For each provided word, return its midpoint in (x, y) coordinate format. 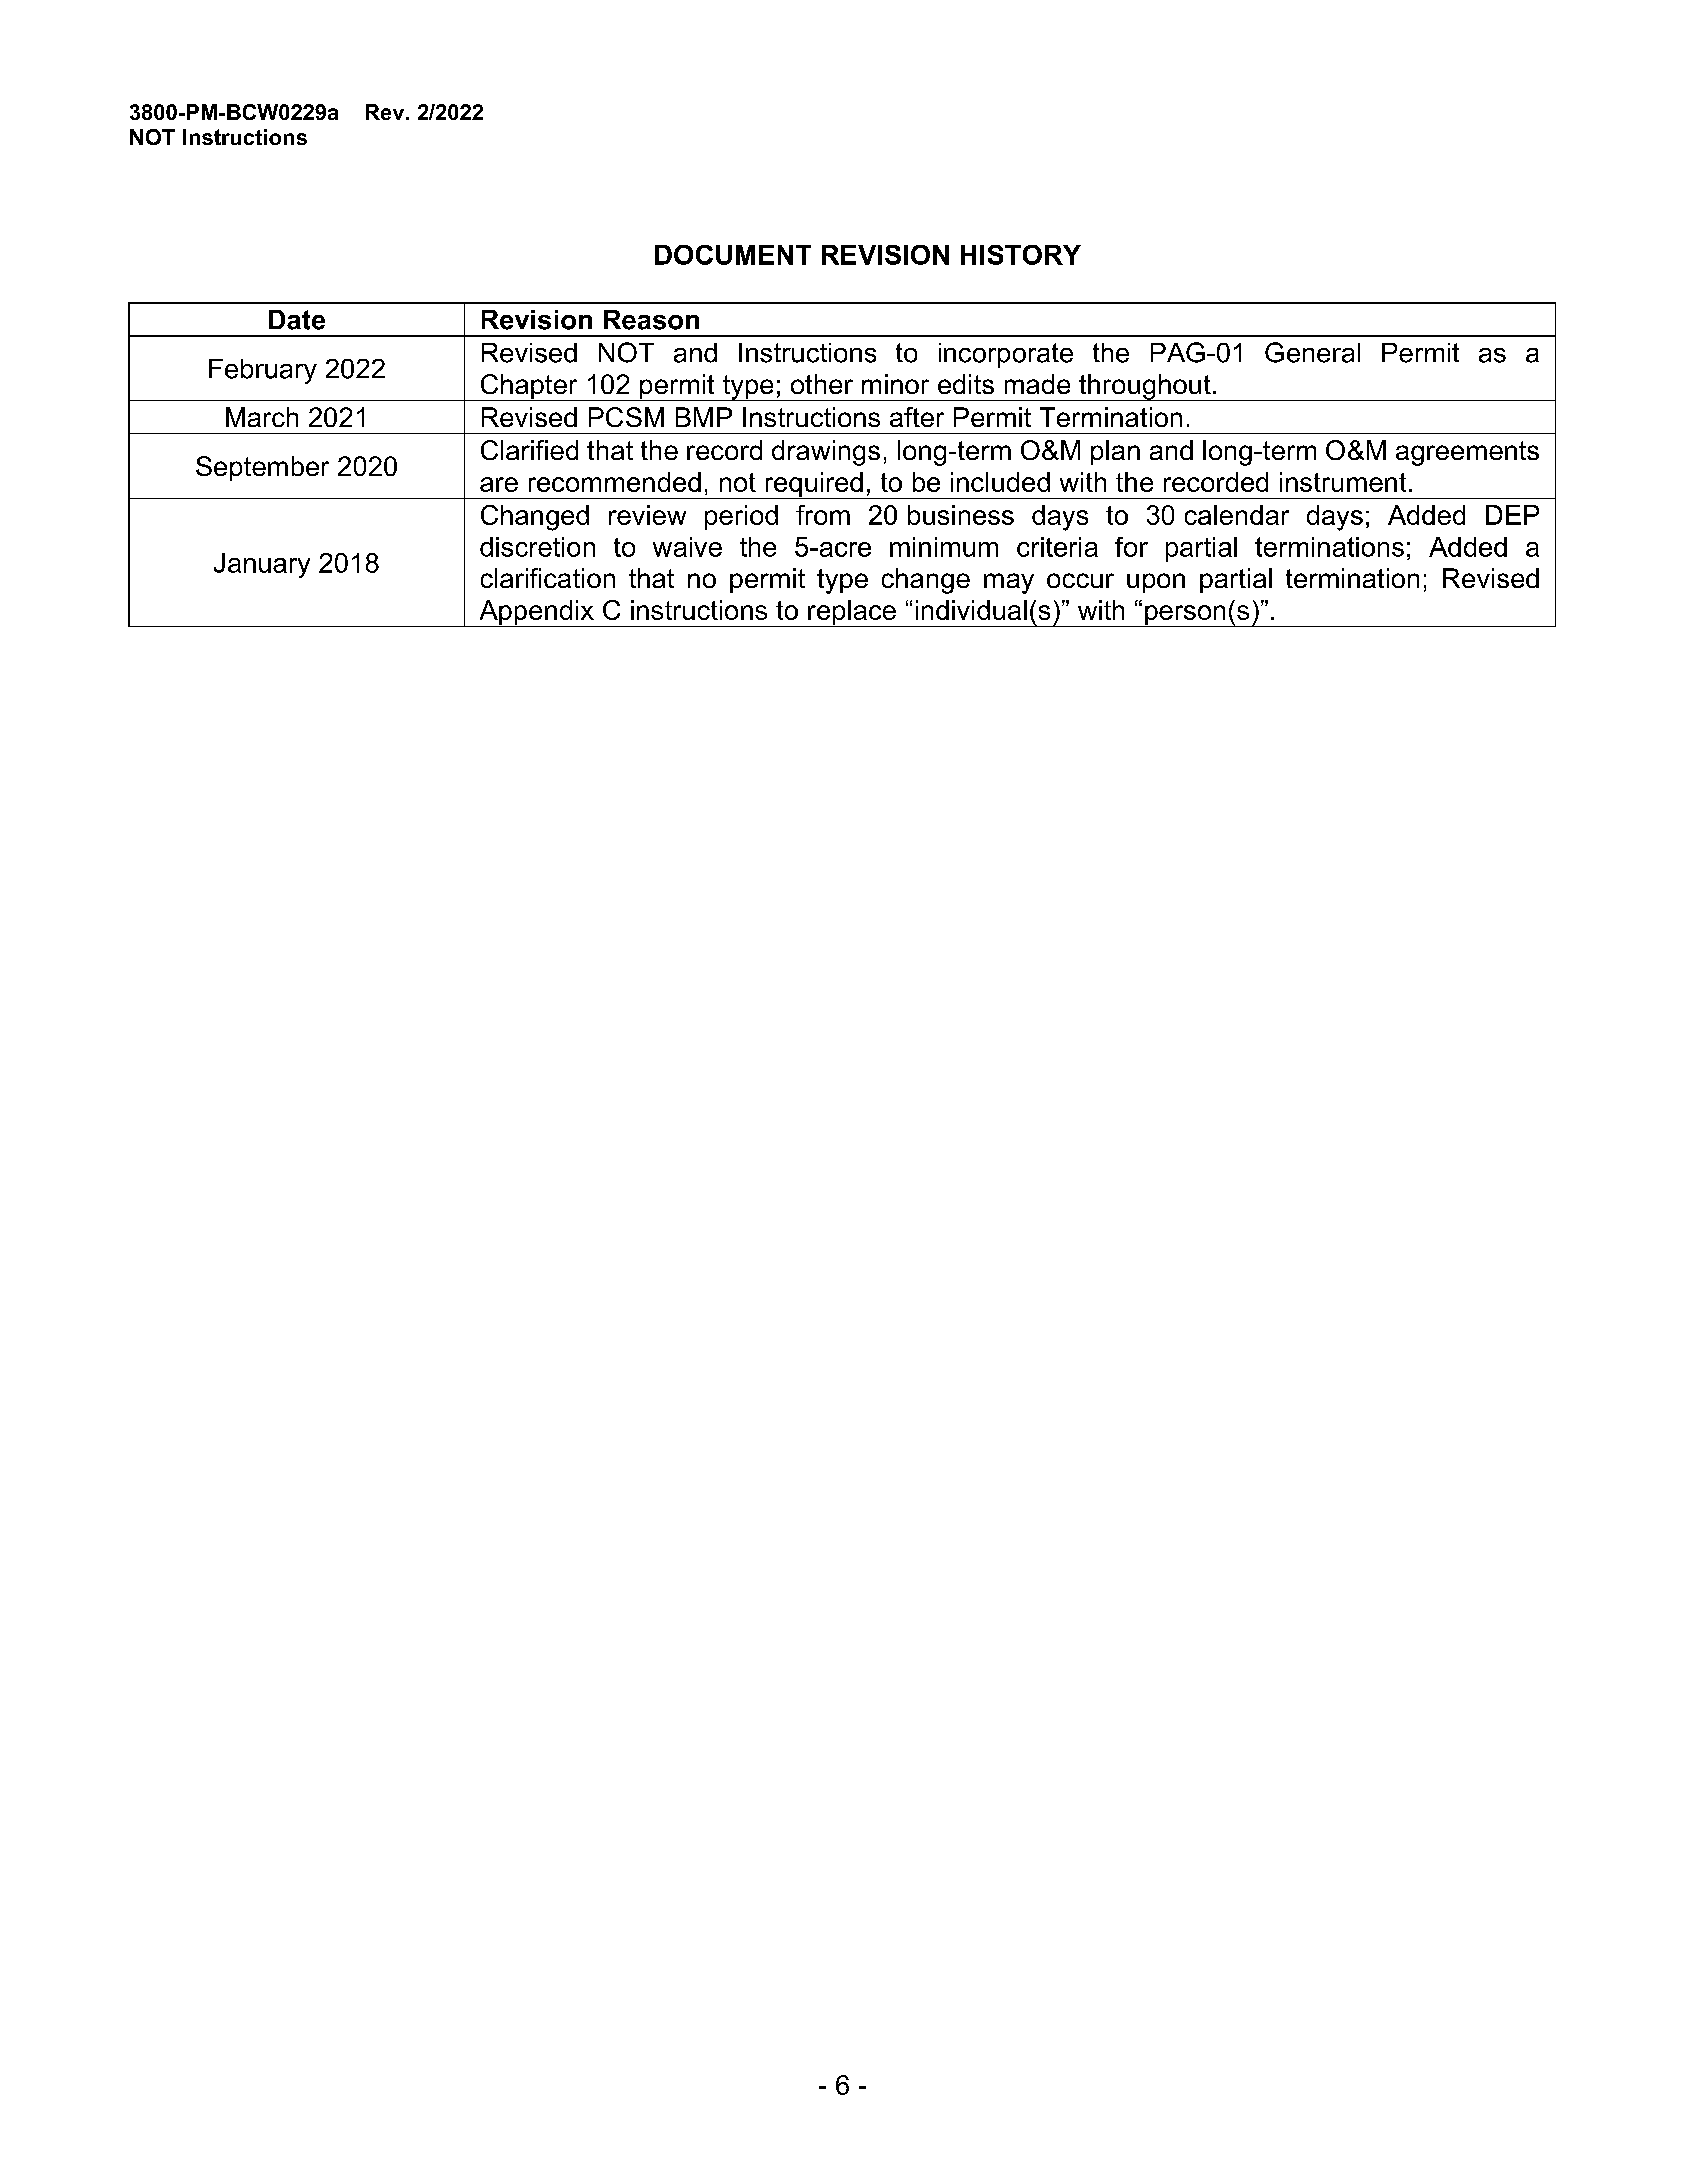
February (263, 371)
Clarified (529, 450)
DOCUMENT (733, 255)
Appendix (536, 613)
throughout (1145, 387)
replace (852, 613)
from (823, 515)
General (1312, 352)
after (917, 417)
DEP (1512, 515)
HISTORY (1021, 255)
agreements (1467, 453)
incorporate (1006, 355)
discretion (537, 547)
